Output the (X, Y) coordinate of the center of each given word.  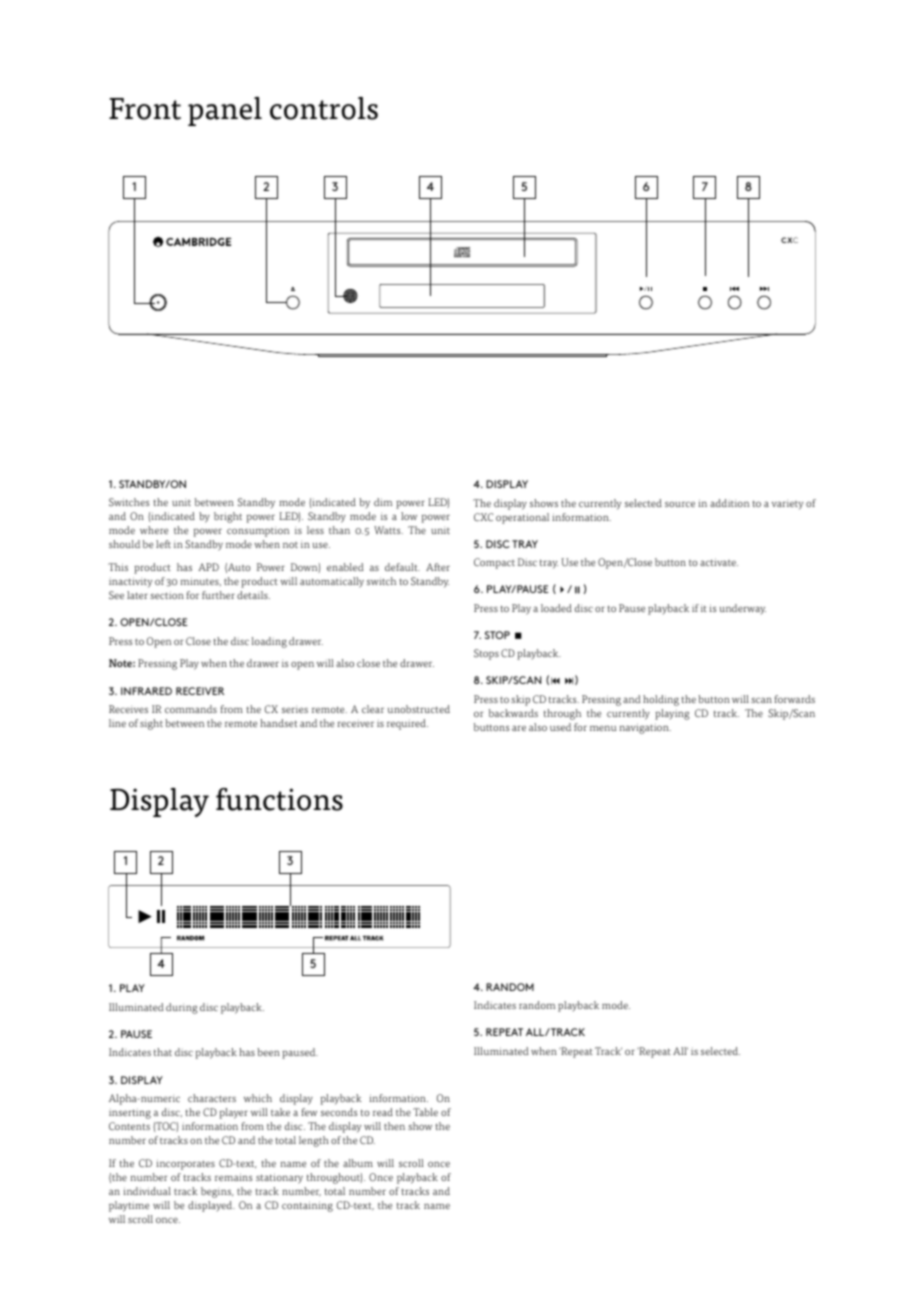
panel (225, 111)
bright (228, 517)
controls (324, 108)
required (407, 724)
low (409, 516)
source (680, 504)
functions (279, 799)
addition (729, 503)
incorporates (186, 1164)
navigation (645, 728)
